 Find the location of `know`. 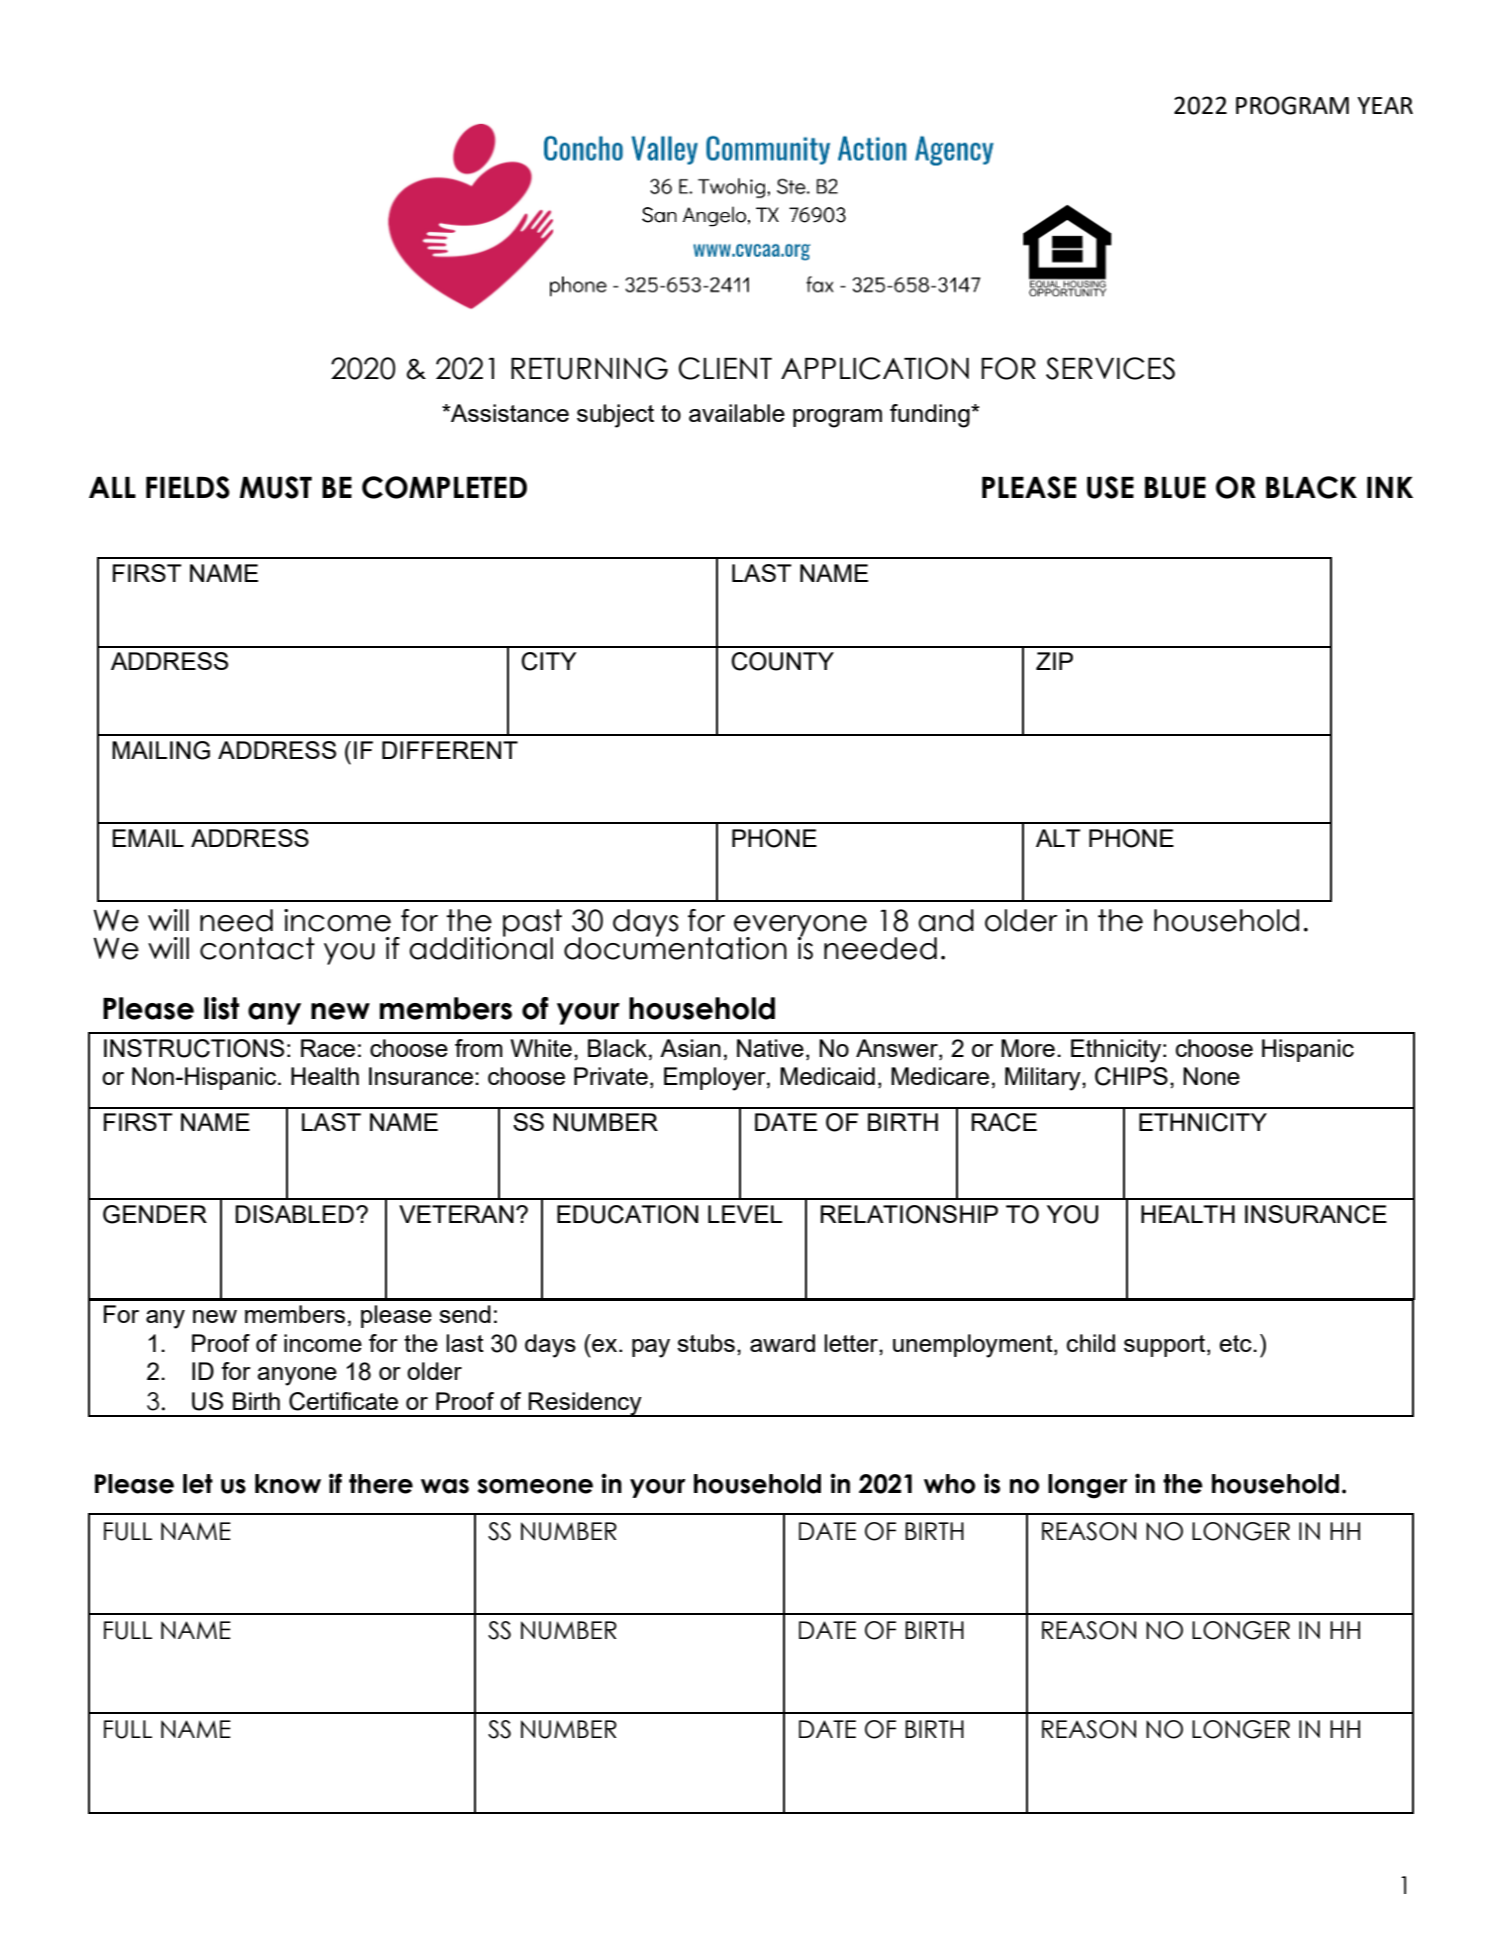

know is located at coordinates (288, 1484).
